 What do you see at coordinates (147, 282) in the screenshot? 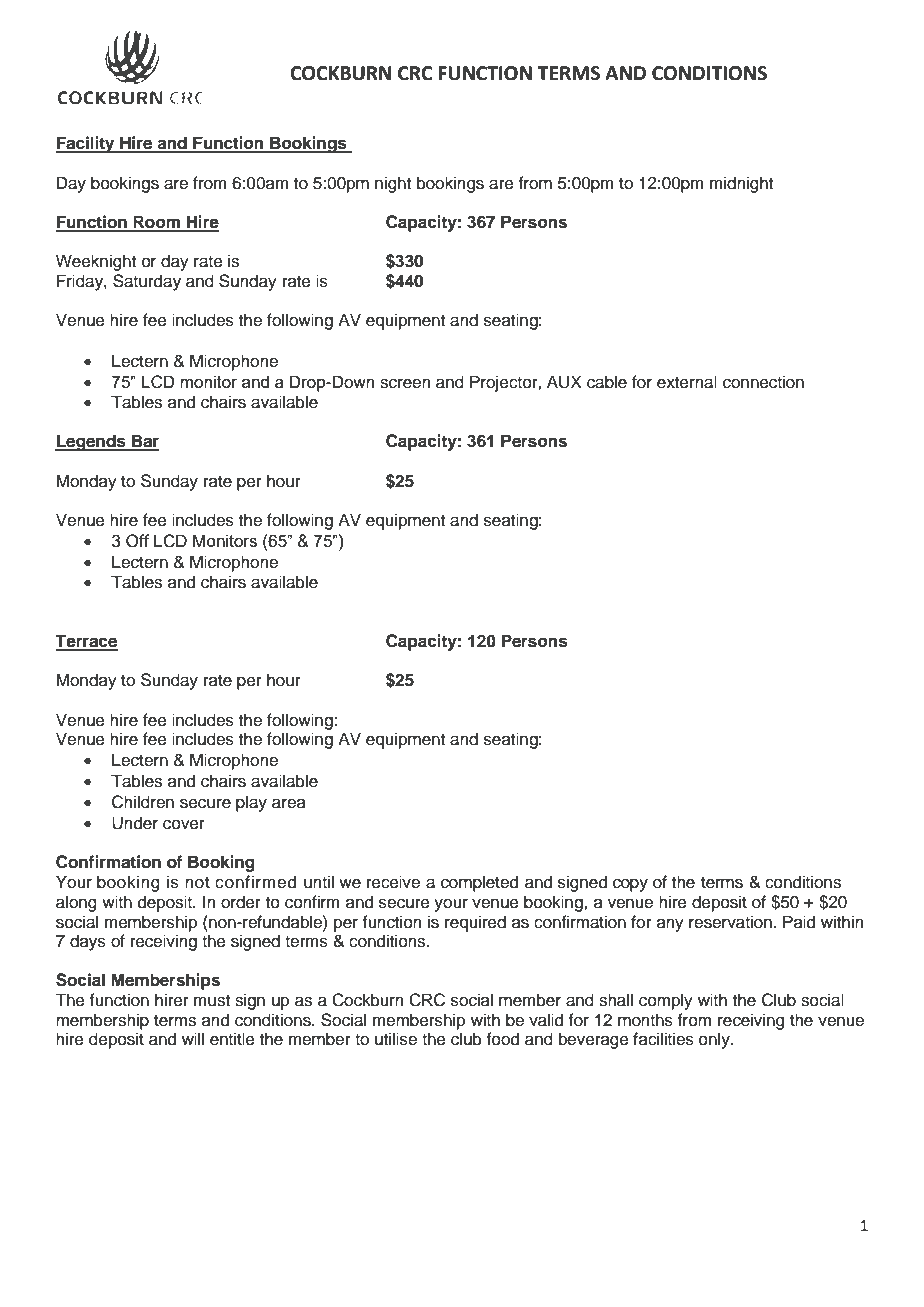
I see `Saturday` at bounding box center [147, 282].
